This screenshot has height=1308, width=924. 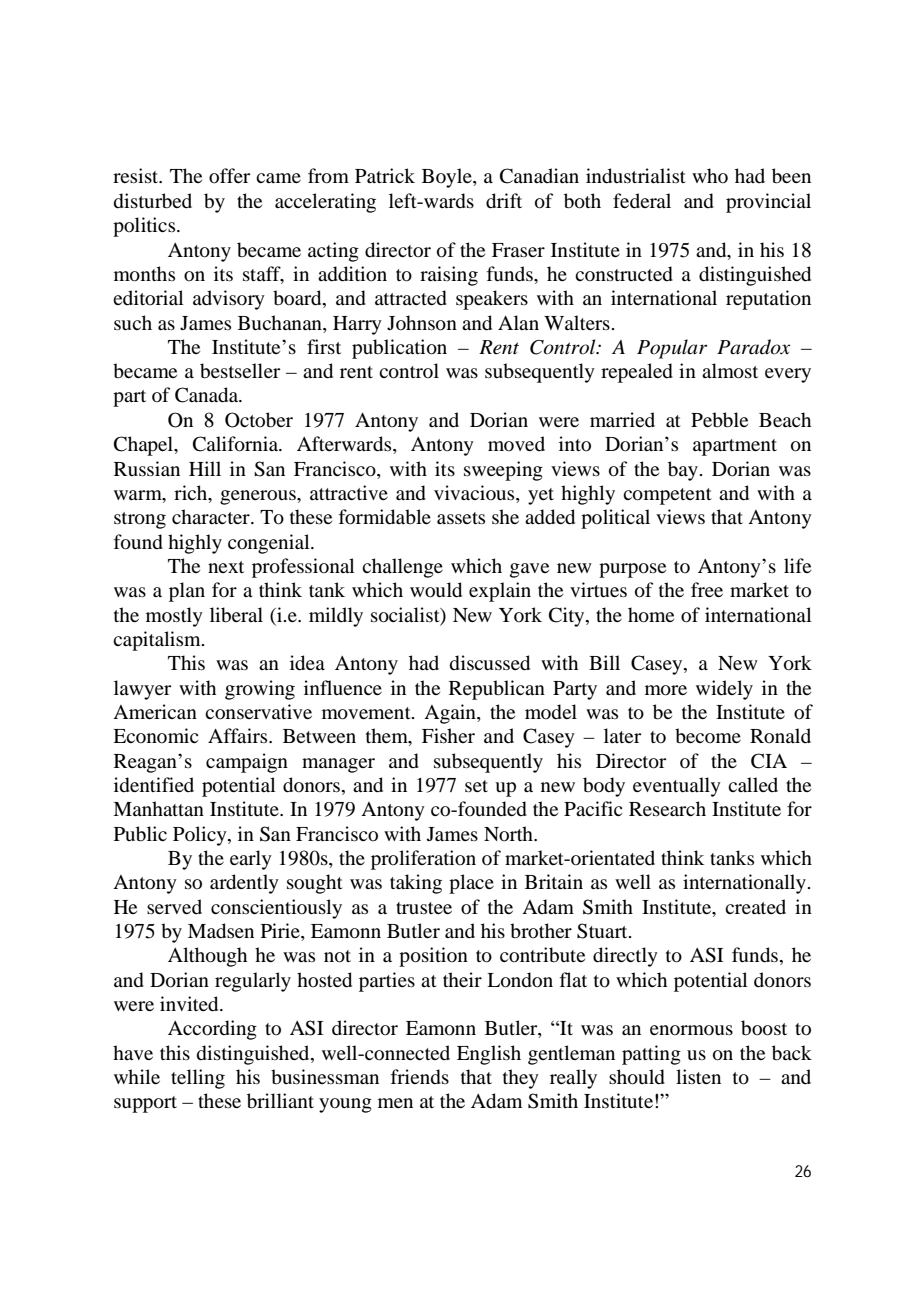 I want to click on liberal, so click(x=236, y=615).
